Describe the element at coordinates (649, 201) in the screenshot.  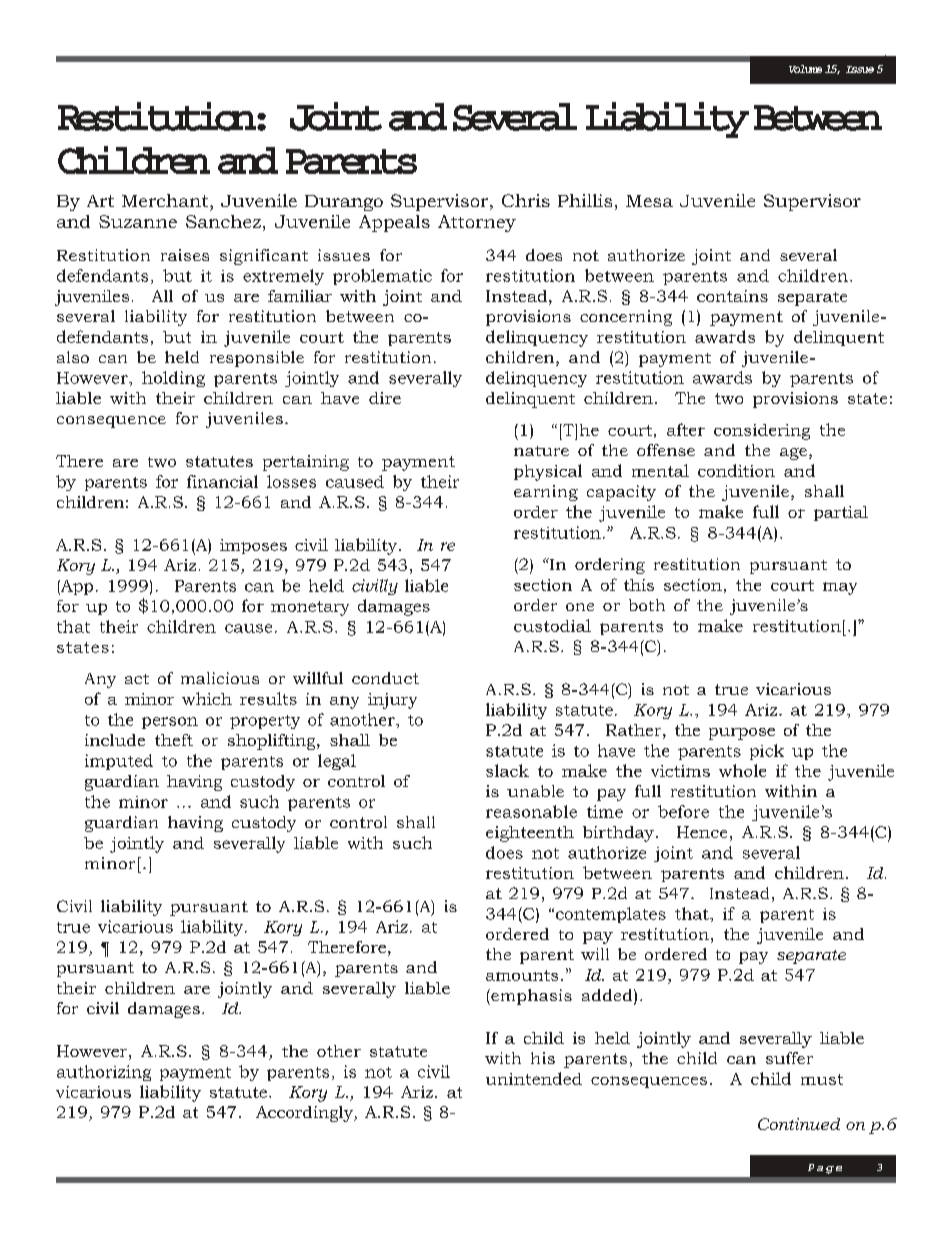
I see `Mesa` at that location.
